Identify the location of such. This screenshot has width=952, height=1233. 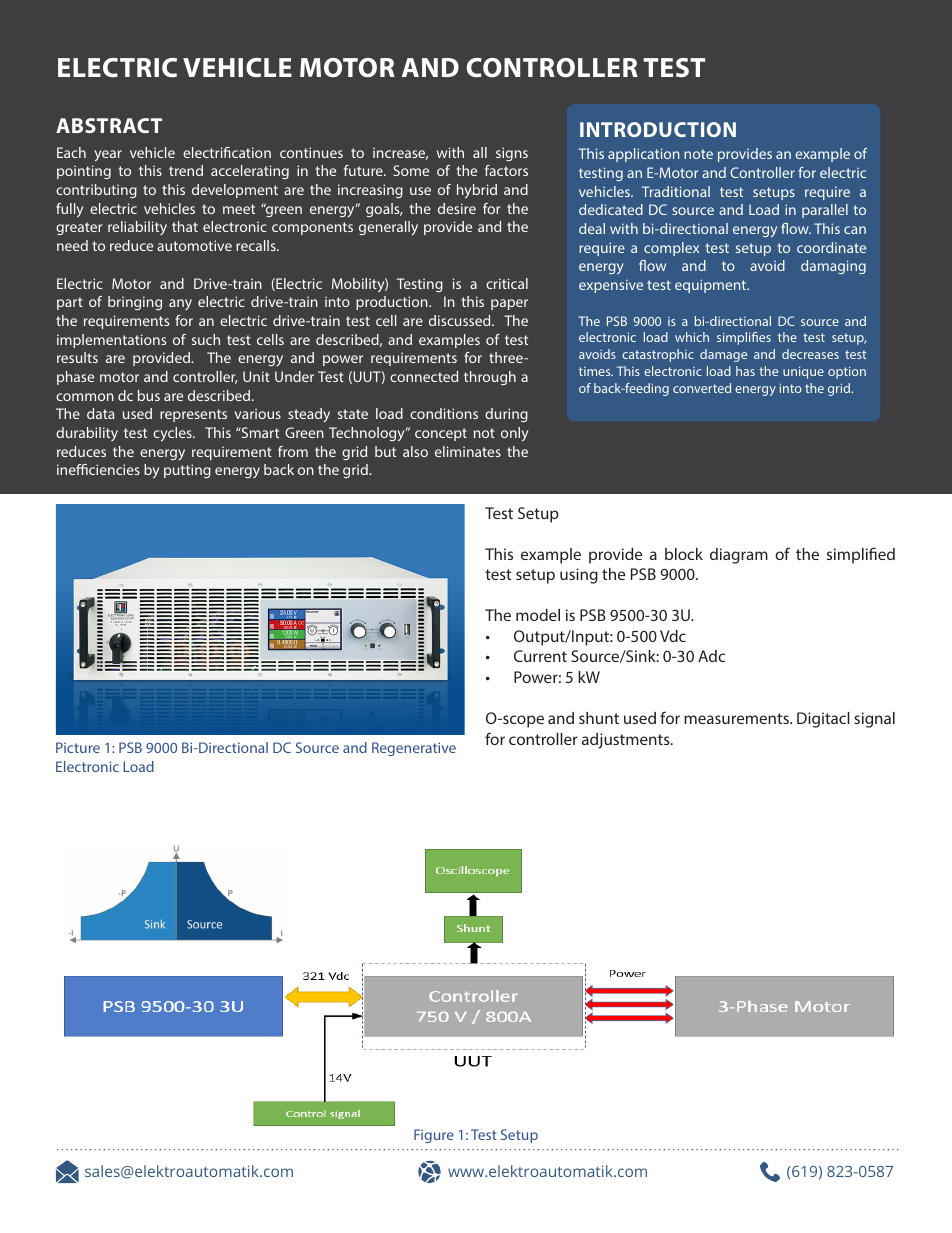
(206, 339).
